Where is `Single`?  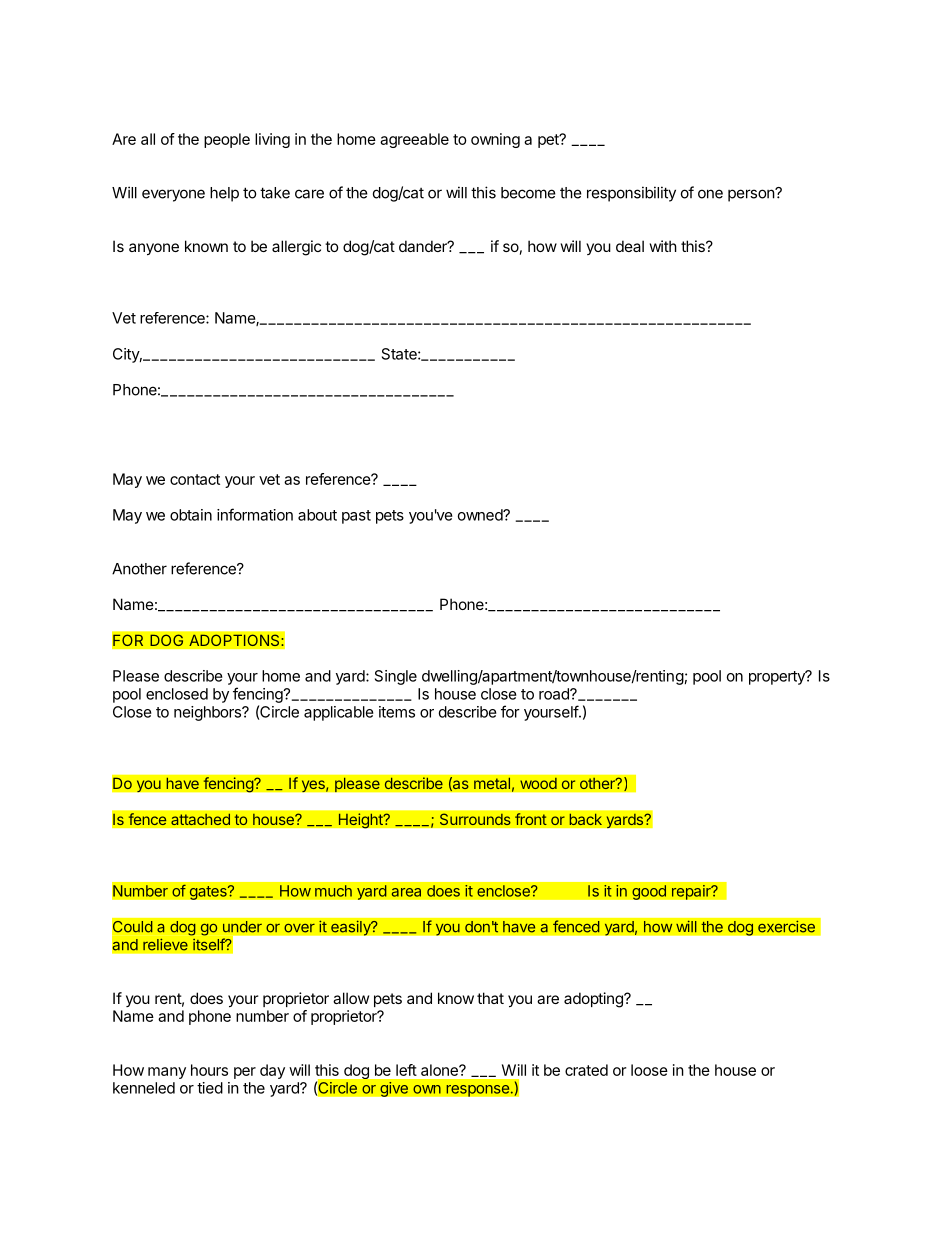 Single is located at coordinates (396, 677).
